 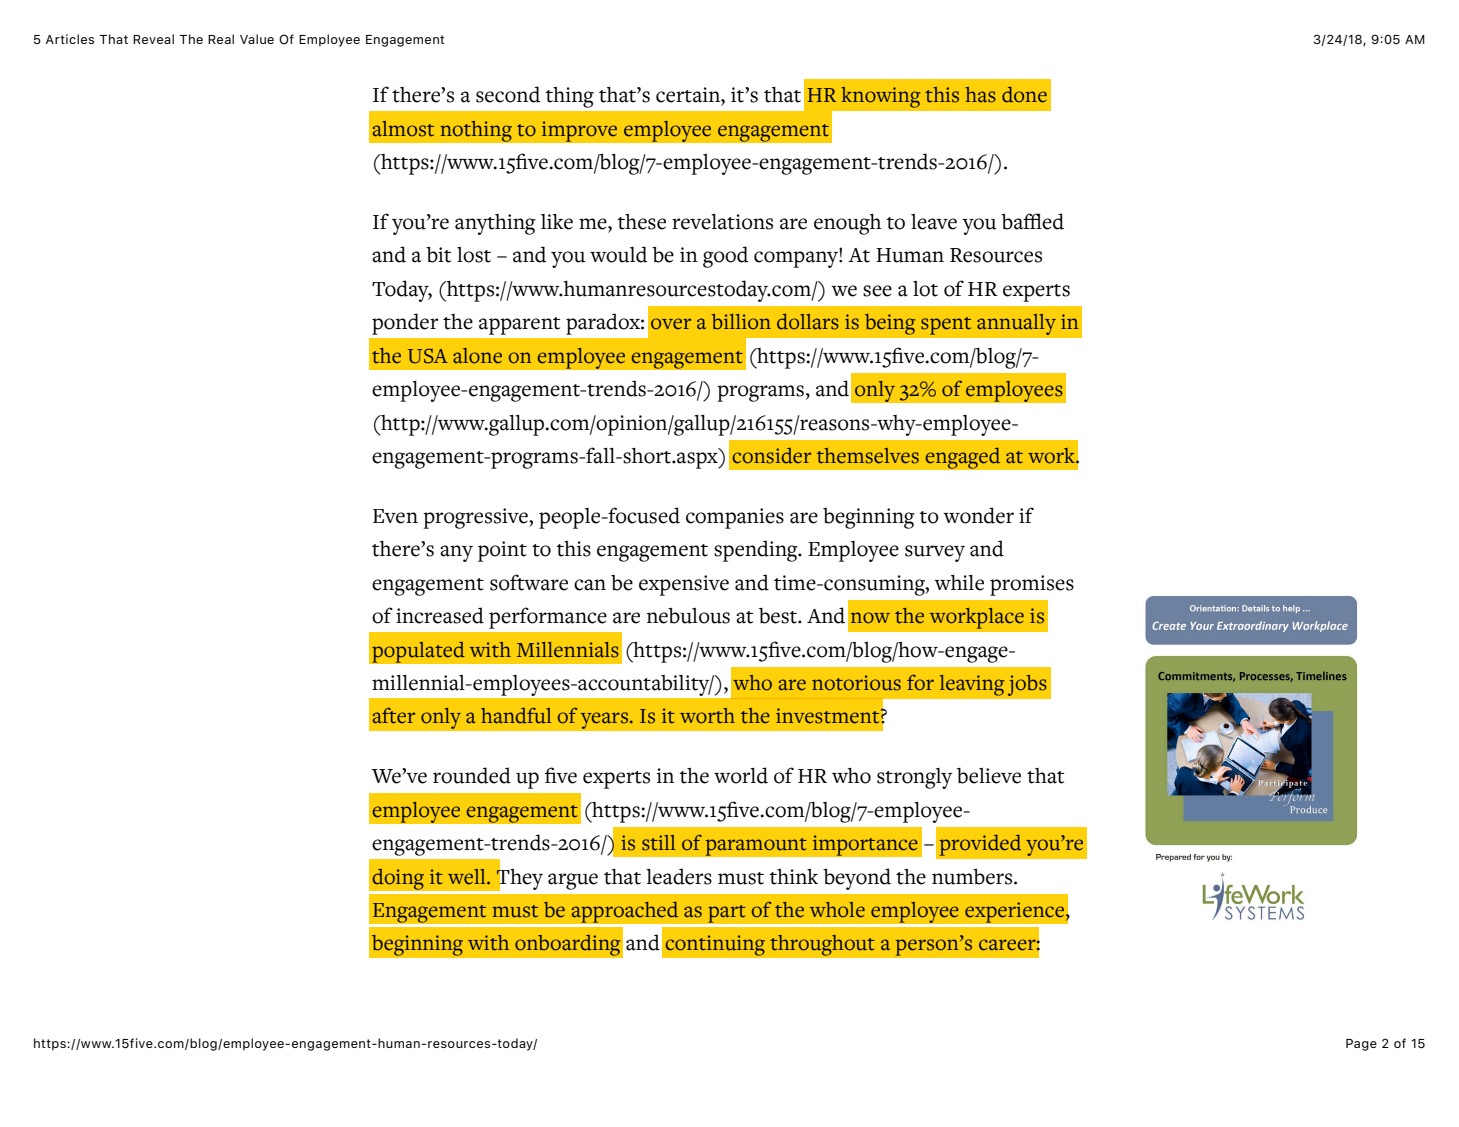 What do you see at coordinates (707, 716) in the image?
I see `worth` at bounding box center [707, 716].
